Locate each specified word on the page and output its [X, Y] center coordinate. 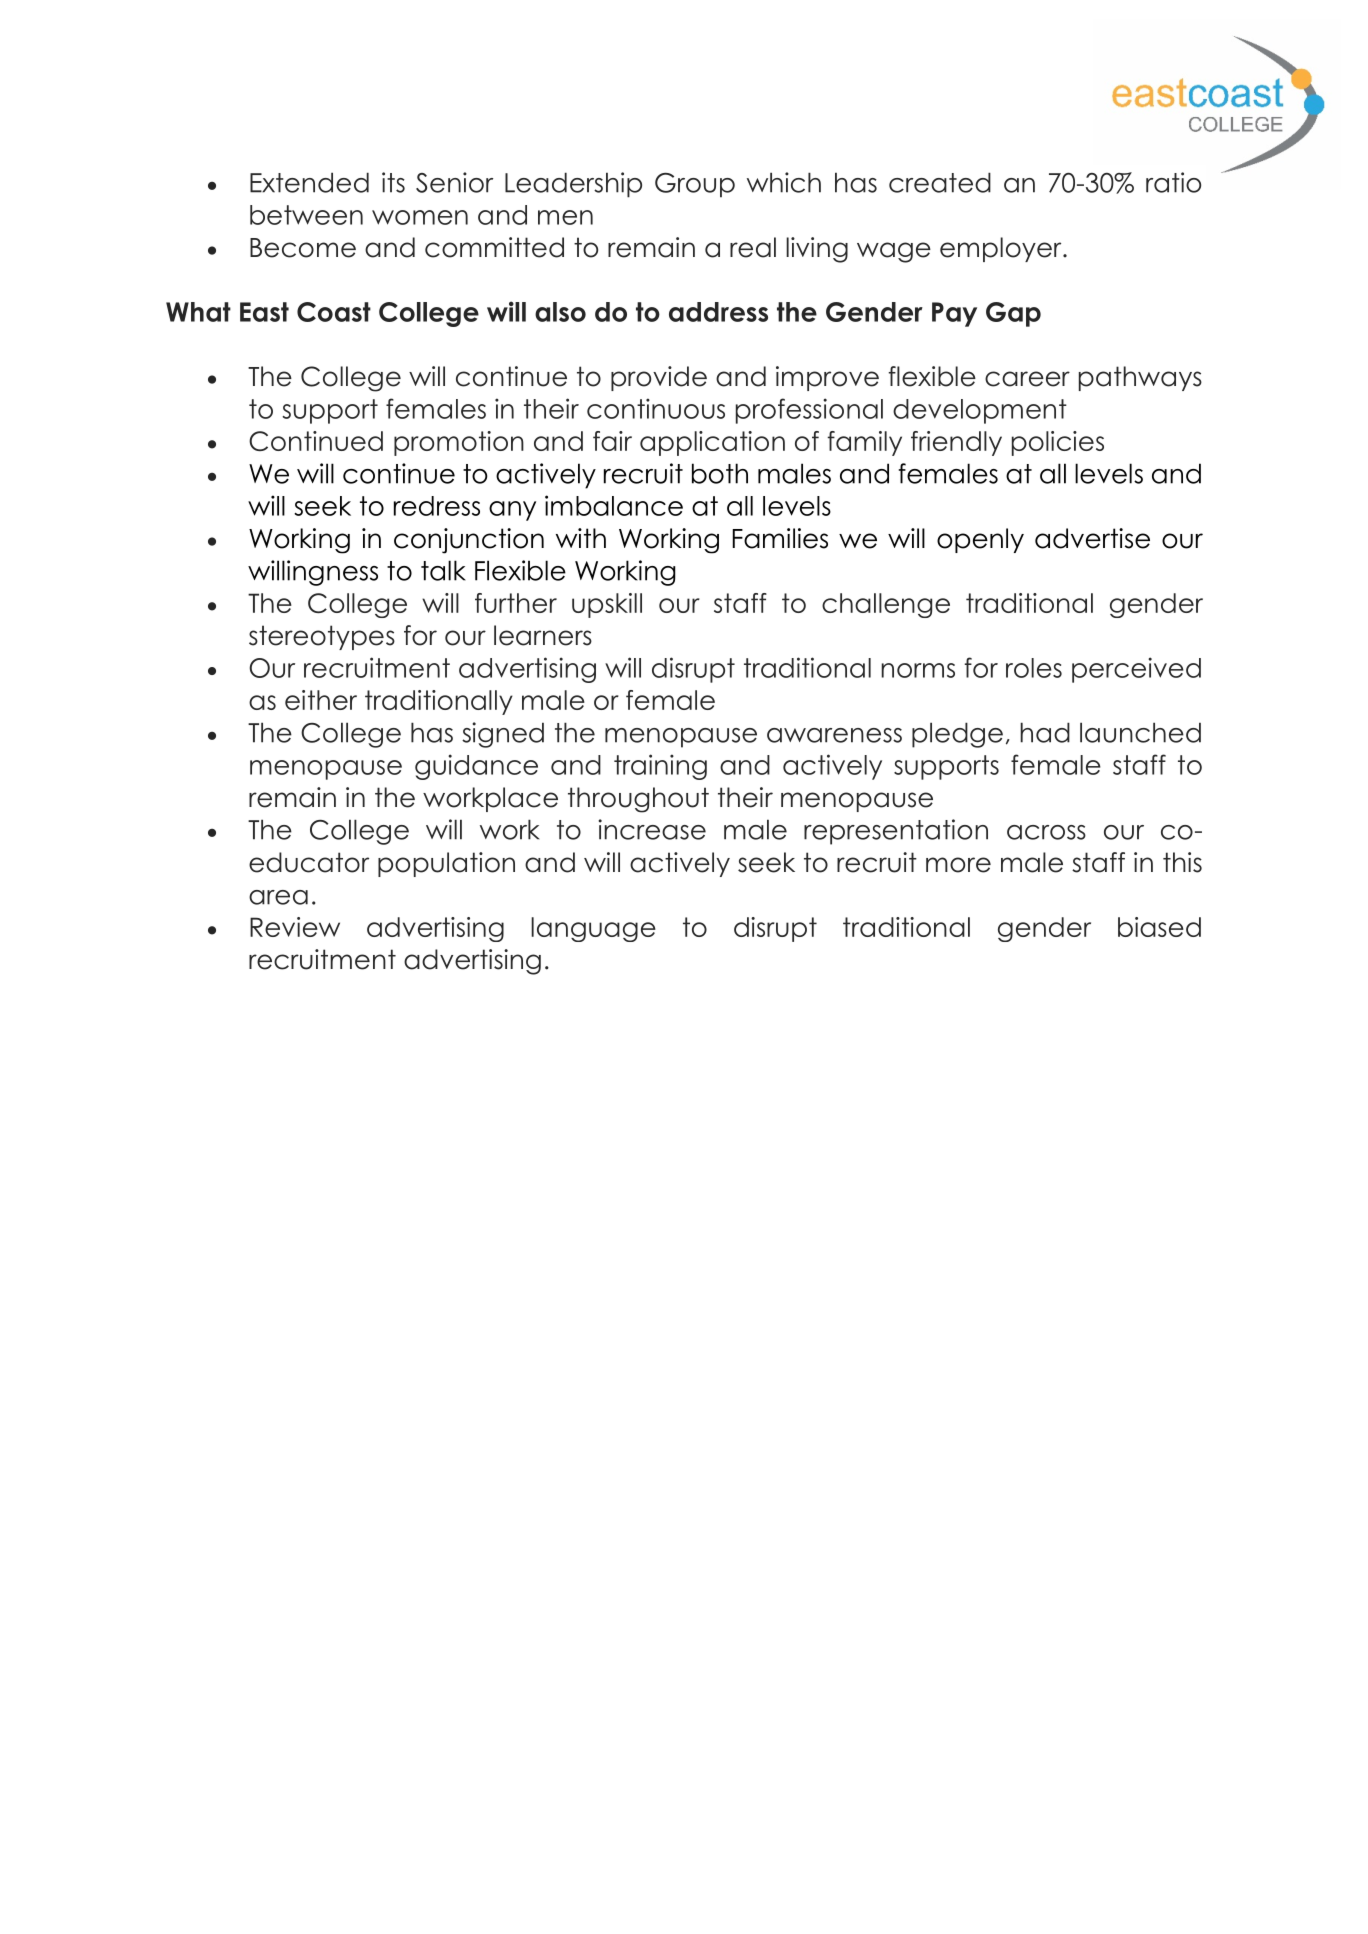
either [321, 700]
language [593, 929]
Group [695, 185]
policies [1058, 443]
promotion [459, 443]
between [306, 215]
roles [1034, 668]
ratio [1173, 182]
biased [1159, 927]
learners [543, 635]
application [712, 443]
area [278, 897]
